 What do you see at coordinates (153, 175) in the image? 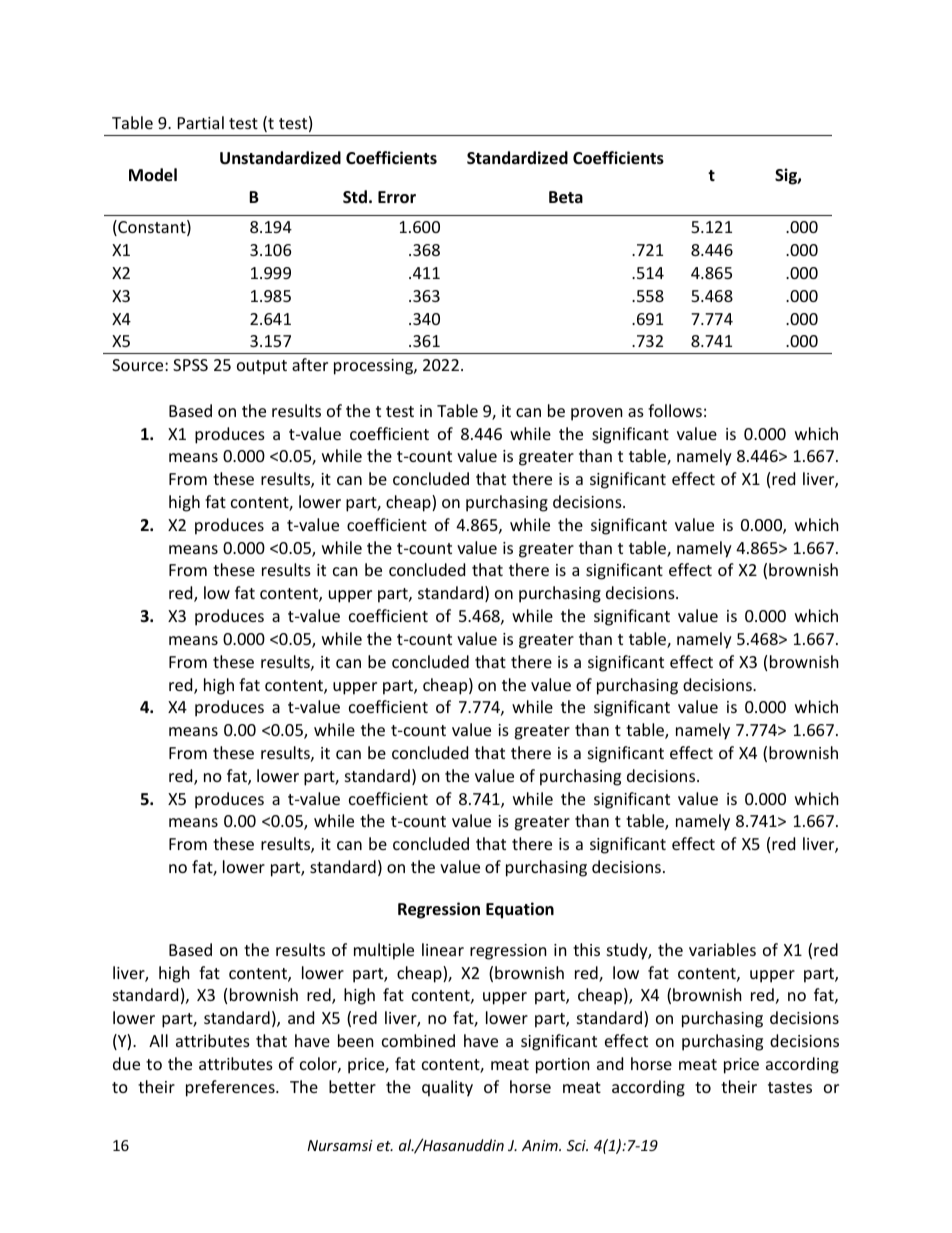
I see `Model` at bounding box center [153, 175].
